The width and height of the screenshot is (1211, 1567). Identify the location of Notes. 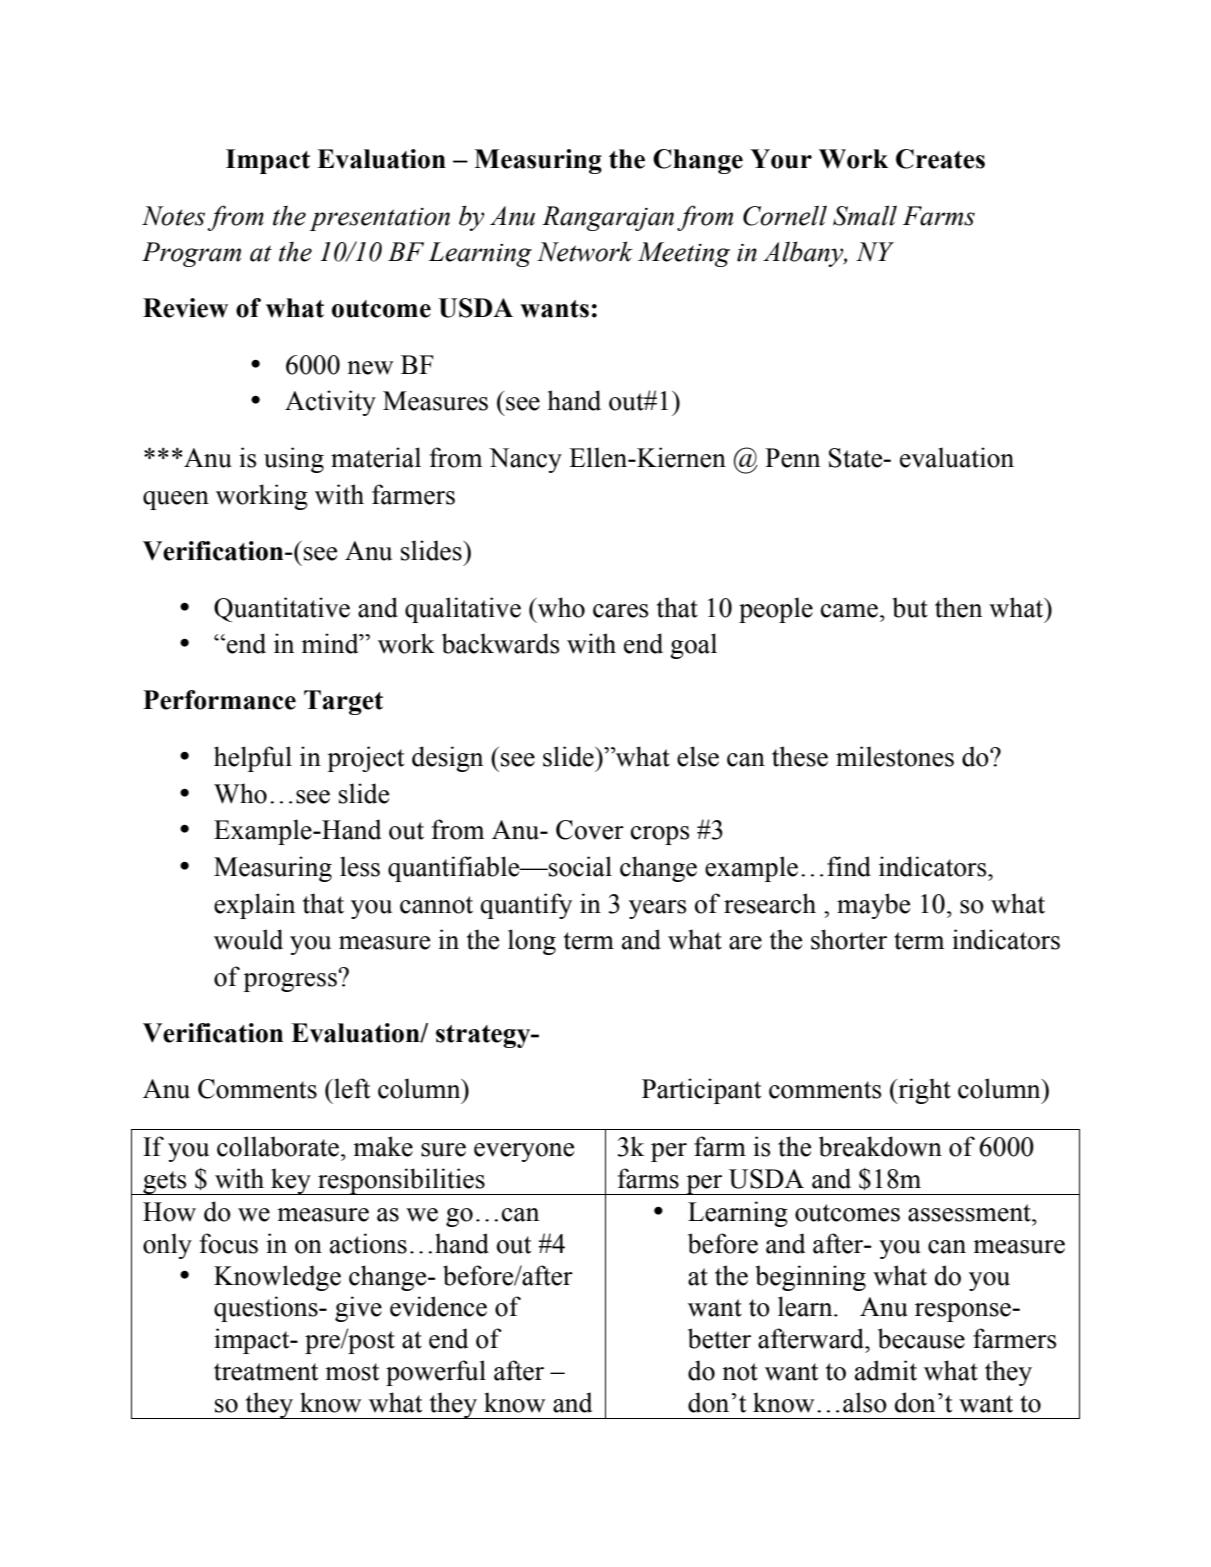
(173, 216).
